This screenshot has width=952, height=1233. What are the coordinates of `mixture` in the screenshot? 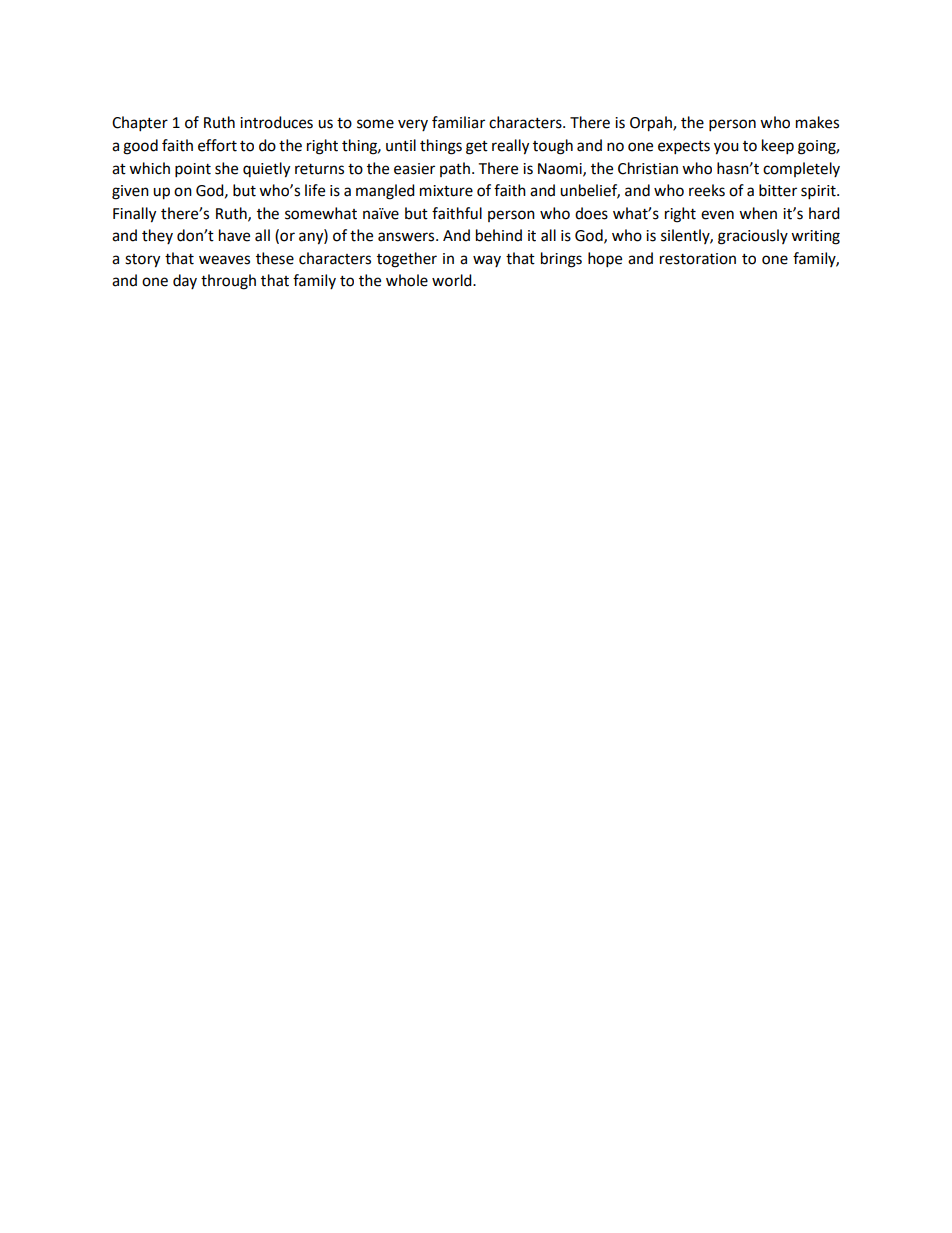 It's located at (446, 191).
